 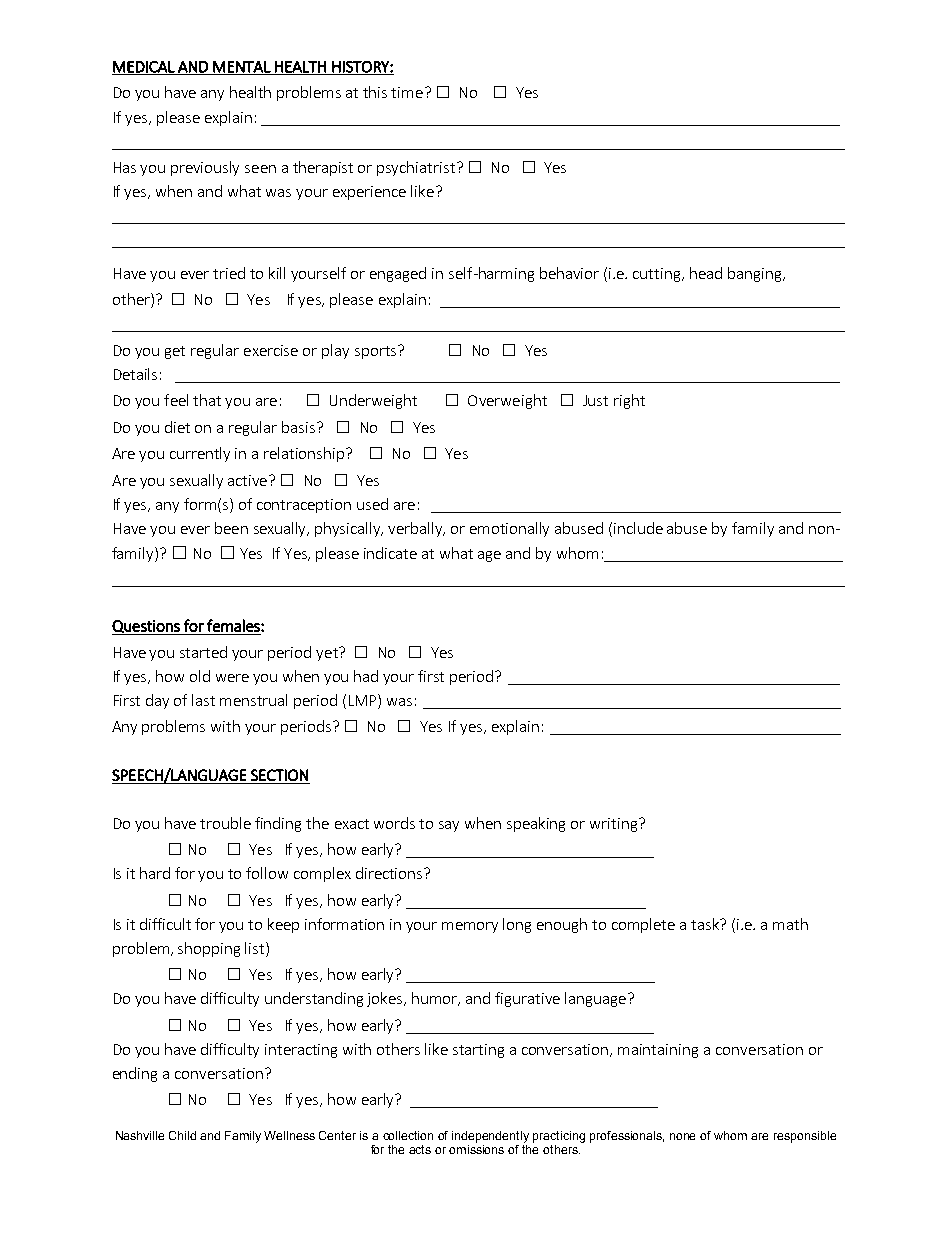 What do you see at coordinates (449, 826) in the page?
I see `say` at bounding box center [449, 826].
